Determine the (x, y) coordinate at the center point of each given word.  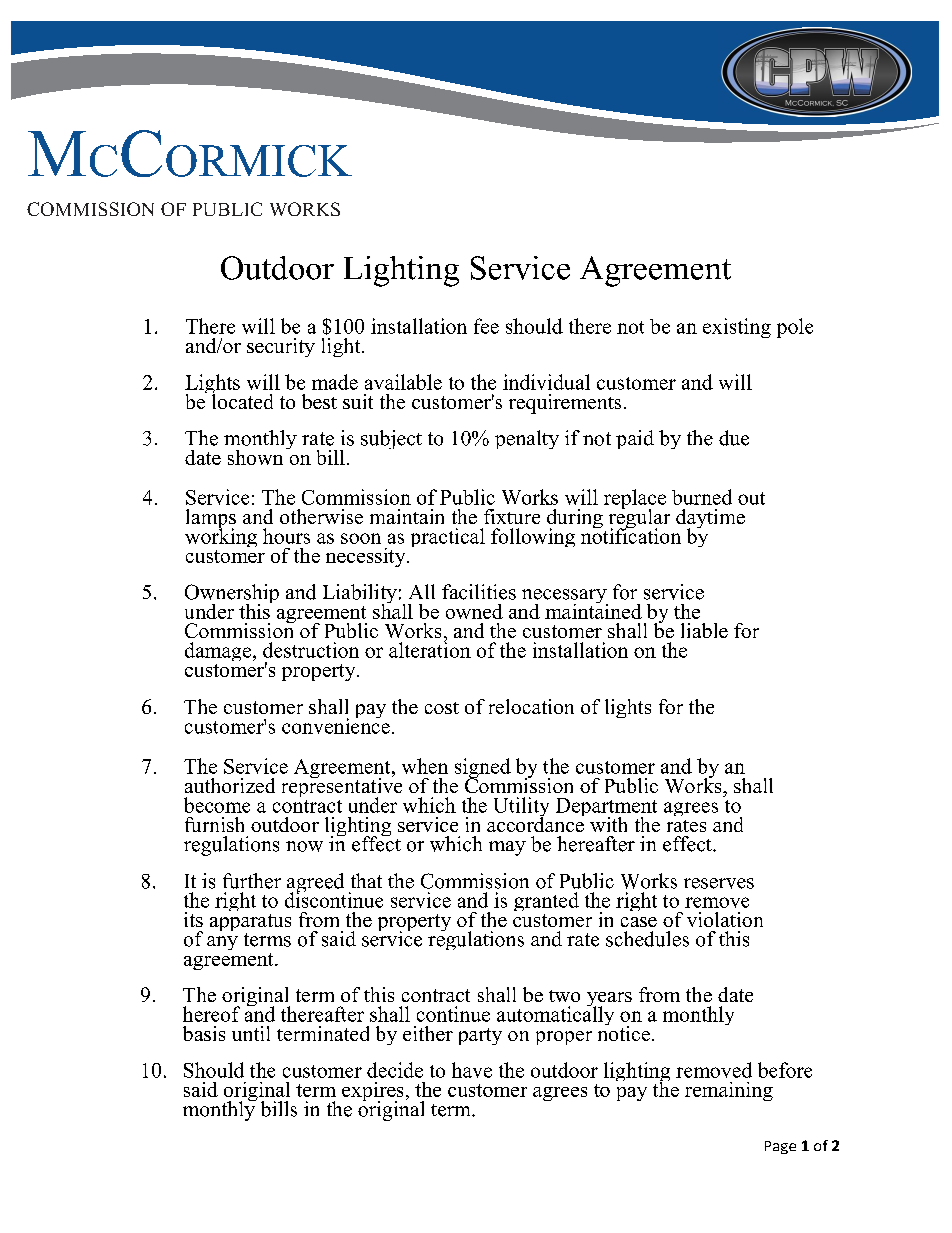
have (472, 1070)
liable (704, 630)
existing (737, 328)
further (252, 881)
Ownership (232, 595)
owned (474, 611)
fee (486, 326)
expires (372, 1092)
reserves (719, 883)
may (507, 848)
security (281, 347)
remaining (729, 1091)
